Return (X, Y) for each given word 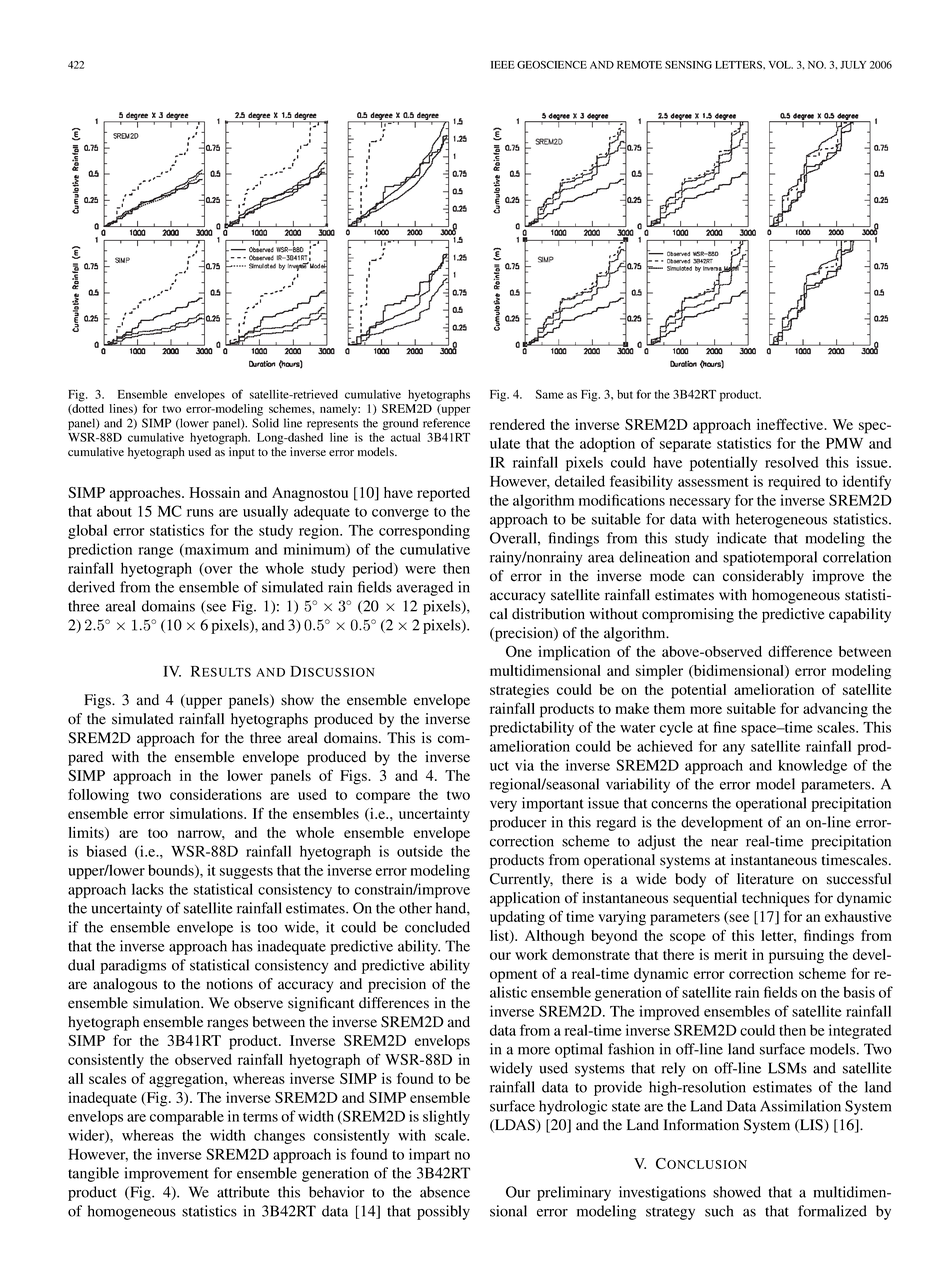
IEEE (503, 65)
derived (91, 587)
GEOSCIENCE (552, 65)
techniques (776, 899)
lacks (148, 889)
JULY (853, 65)
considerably (763, 577)
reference (446, 423)
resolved (792, 462)
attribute (243, 1192)
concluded (437, 927)
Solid (265, 423)
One (519, 651)
